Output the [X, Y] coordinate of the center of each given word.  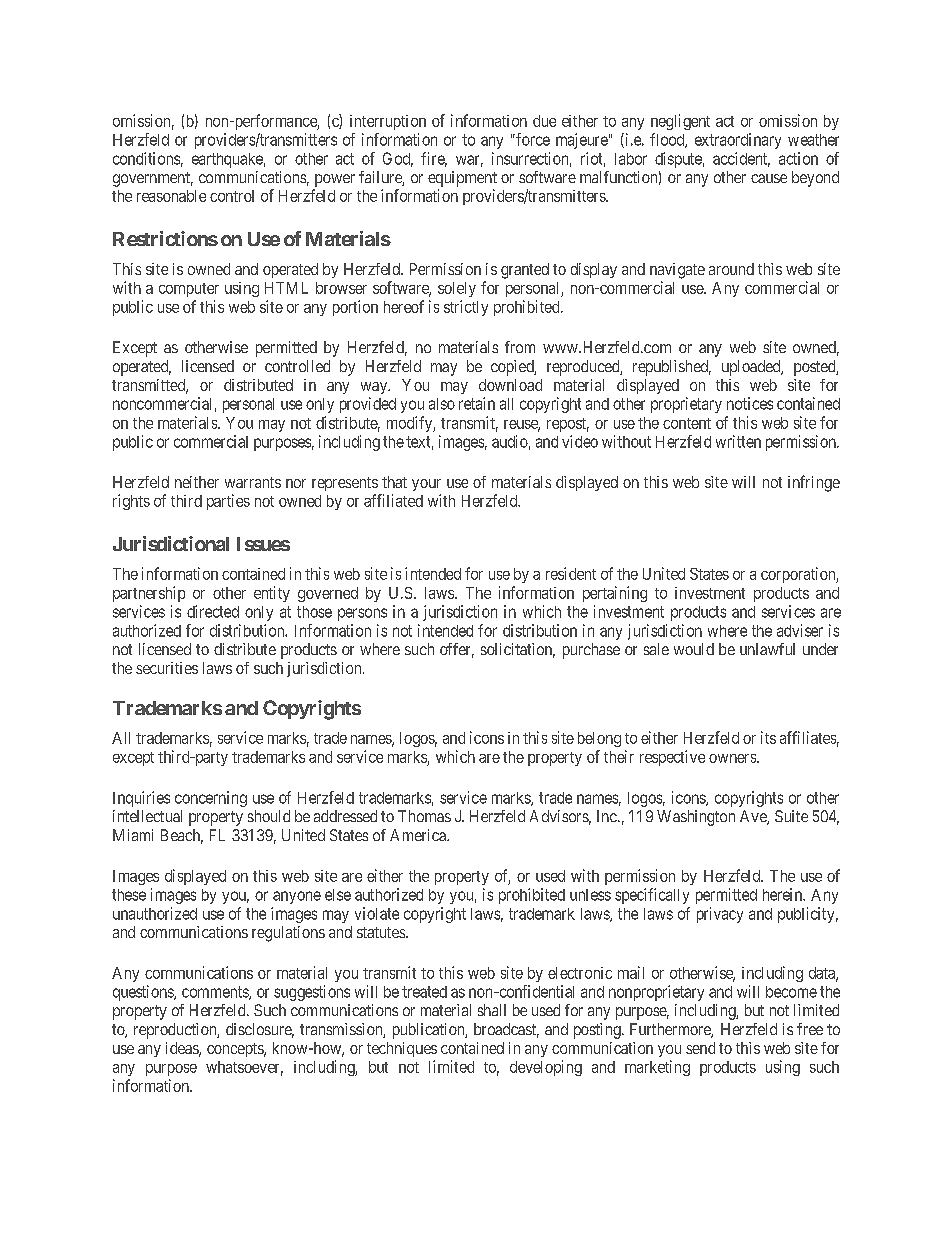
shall [492, 1010]
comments [216, 993]
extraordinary [738, 141]
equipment [462, 179]
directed [213, 611]
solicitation [518, 650]
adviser [800, 630]
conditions [146, 158]
